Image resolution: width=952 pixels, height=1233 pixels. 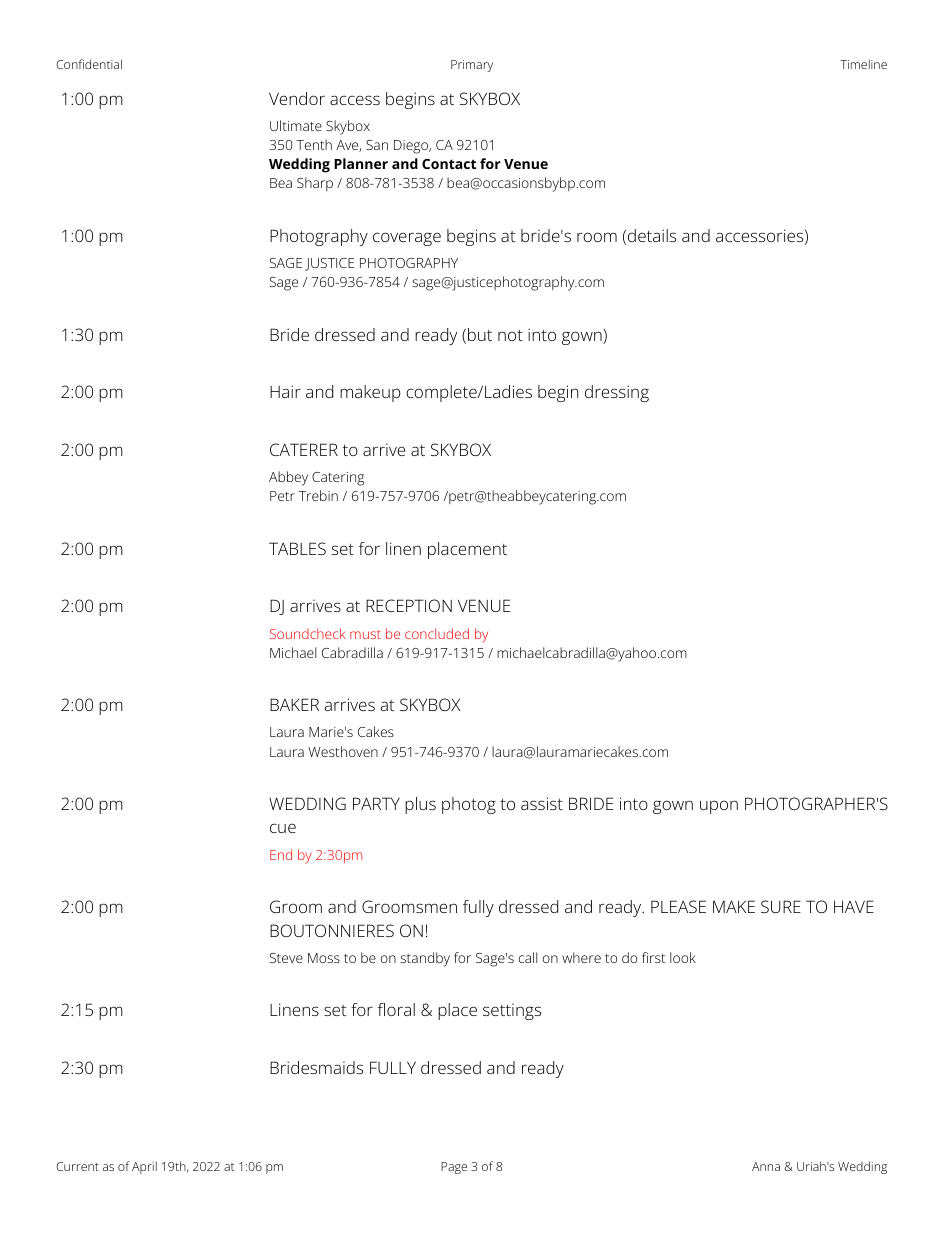 I want to click on Page, so click(x=454, y=1168).
